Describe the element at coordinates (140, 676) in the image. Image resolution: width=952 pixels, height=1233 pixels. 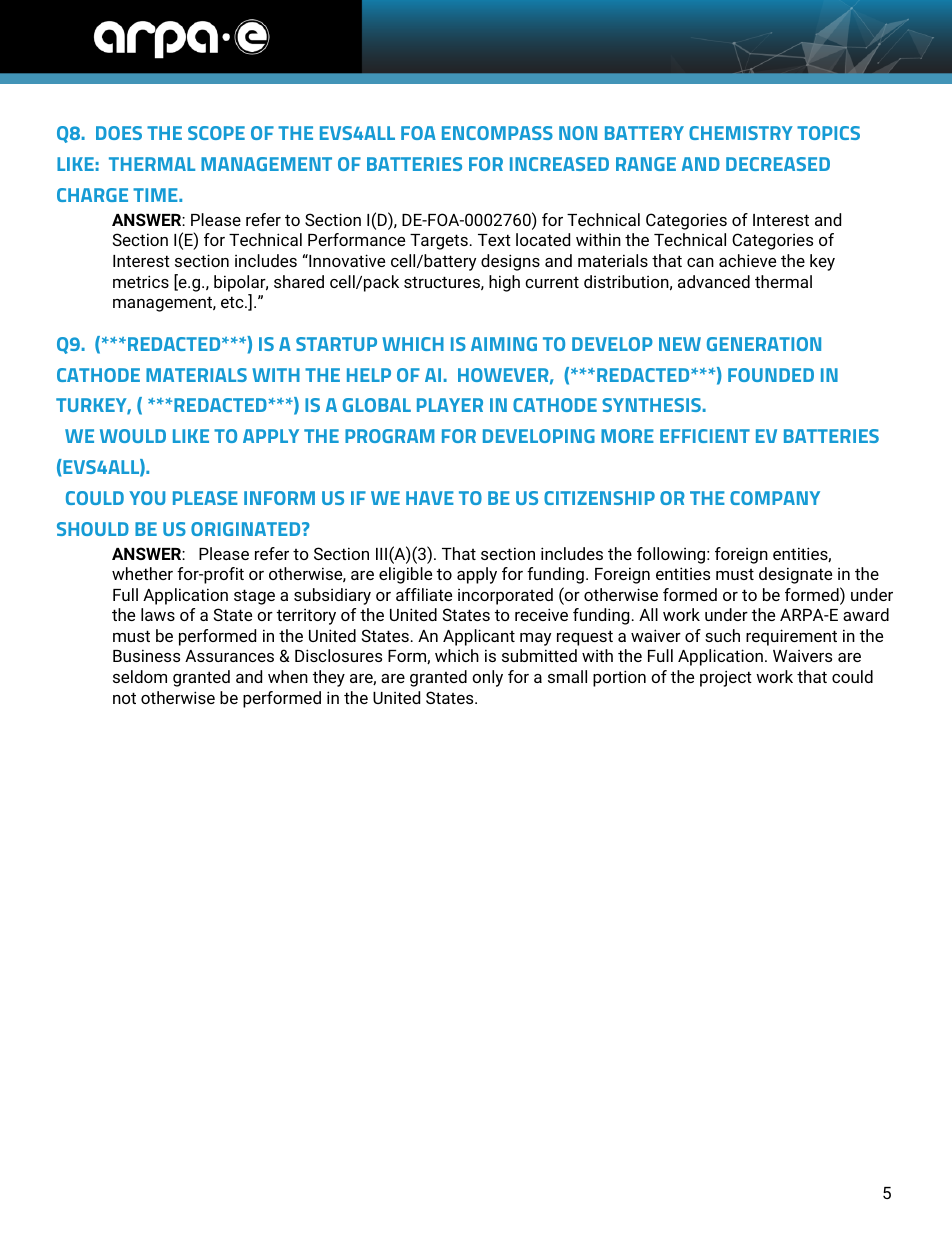
I see `seldom` at that location.
